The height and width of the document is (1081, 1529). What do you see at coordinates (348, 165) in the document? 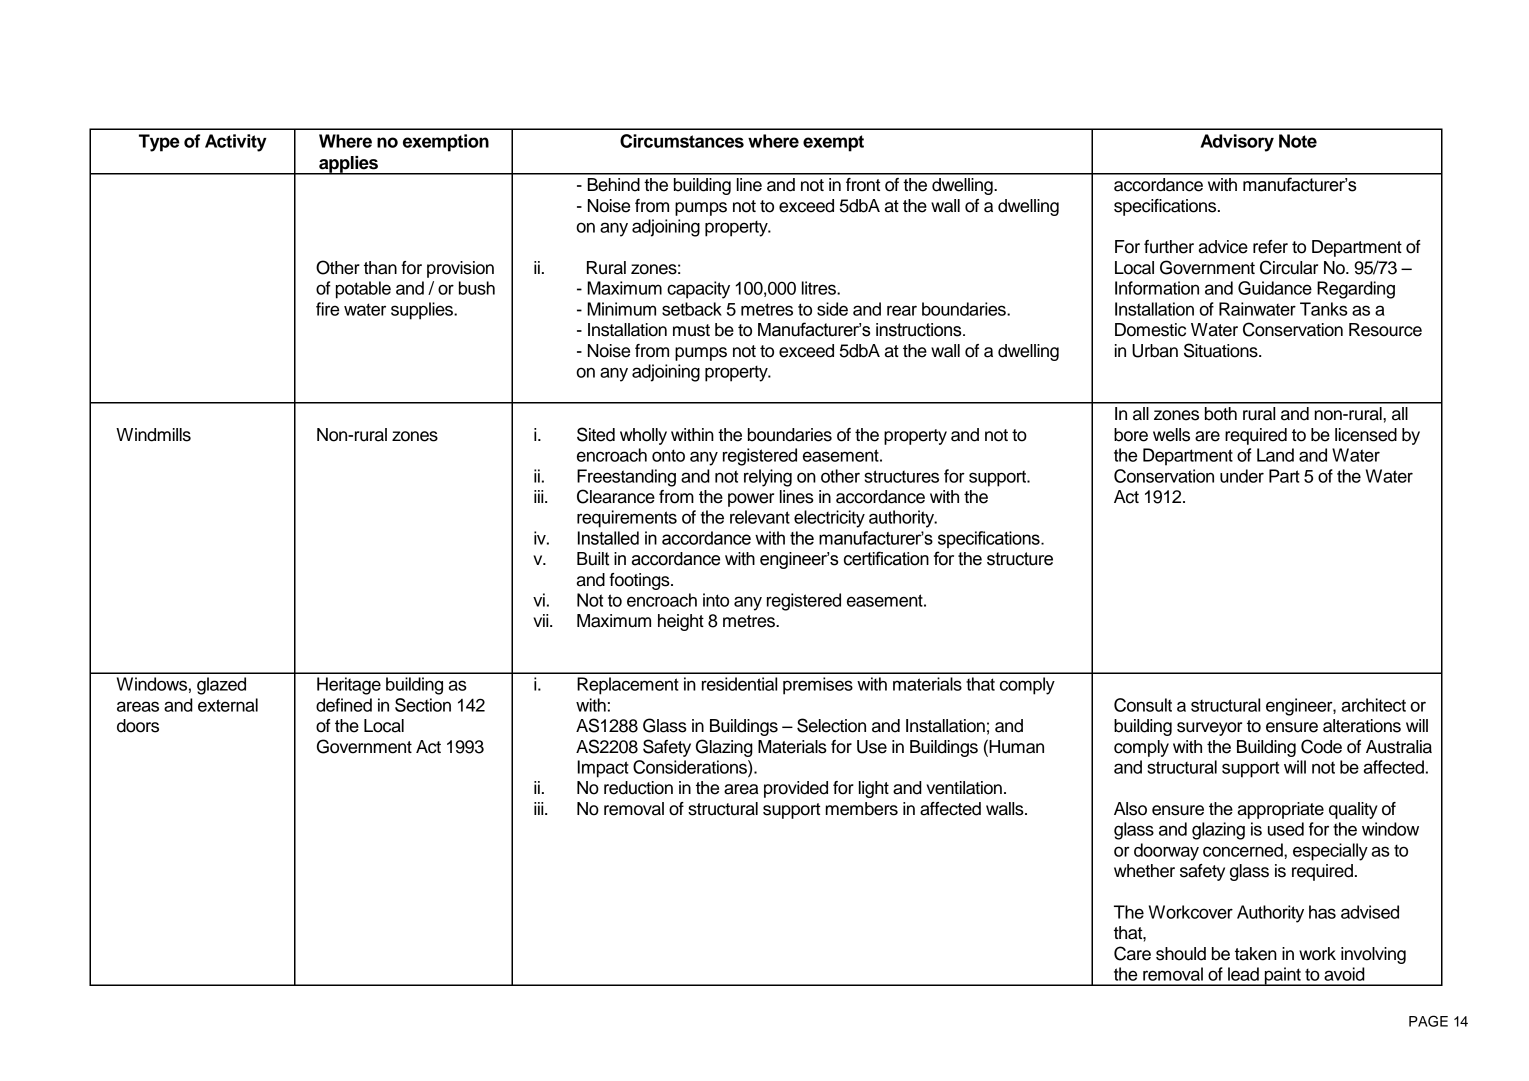
I see `applies` at bounding box center [348, 165].
